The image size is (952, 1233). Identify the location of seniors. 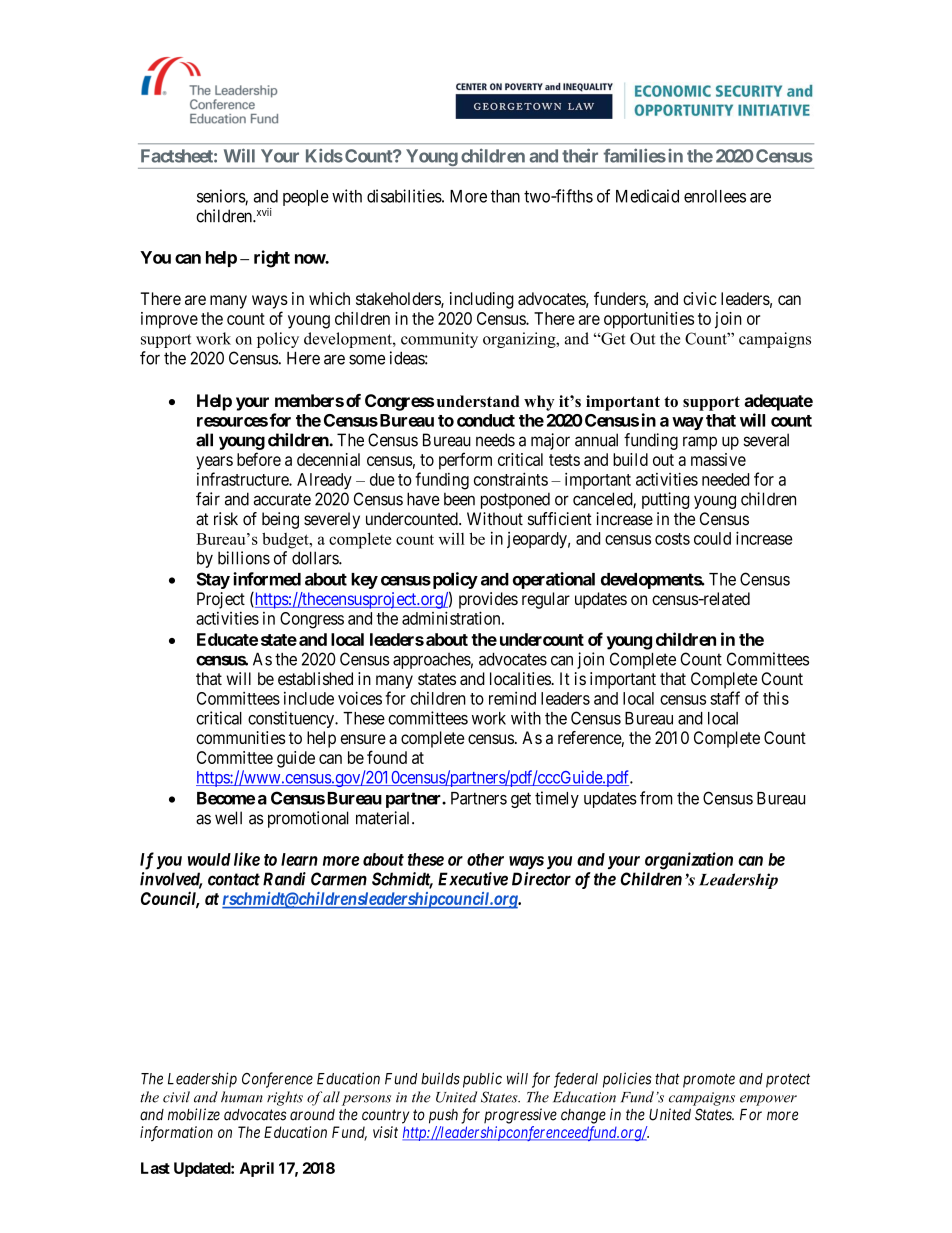
(221, 197).
